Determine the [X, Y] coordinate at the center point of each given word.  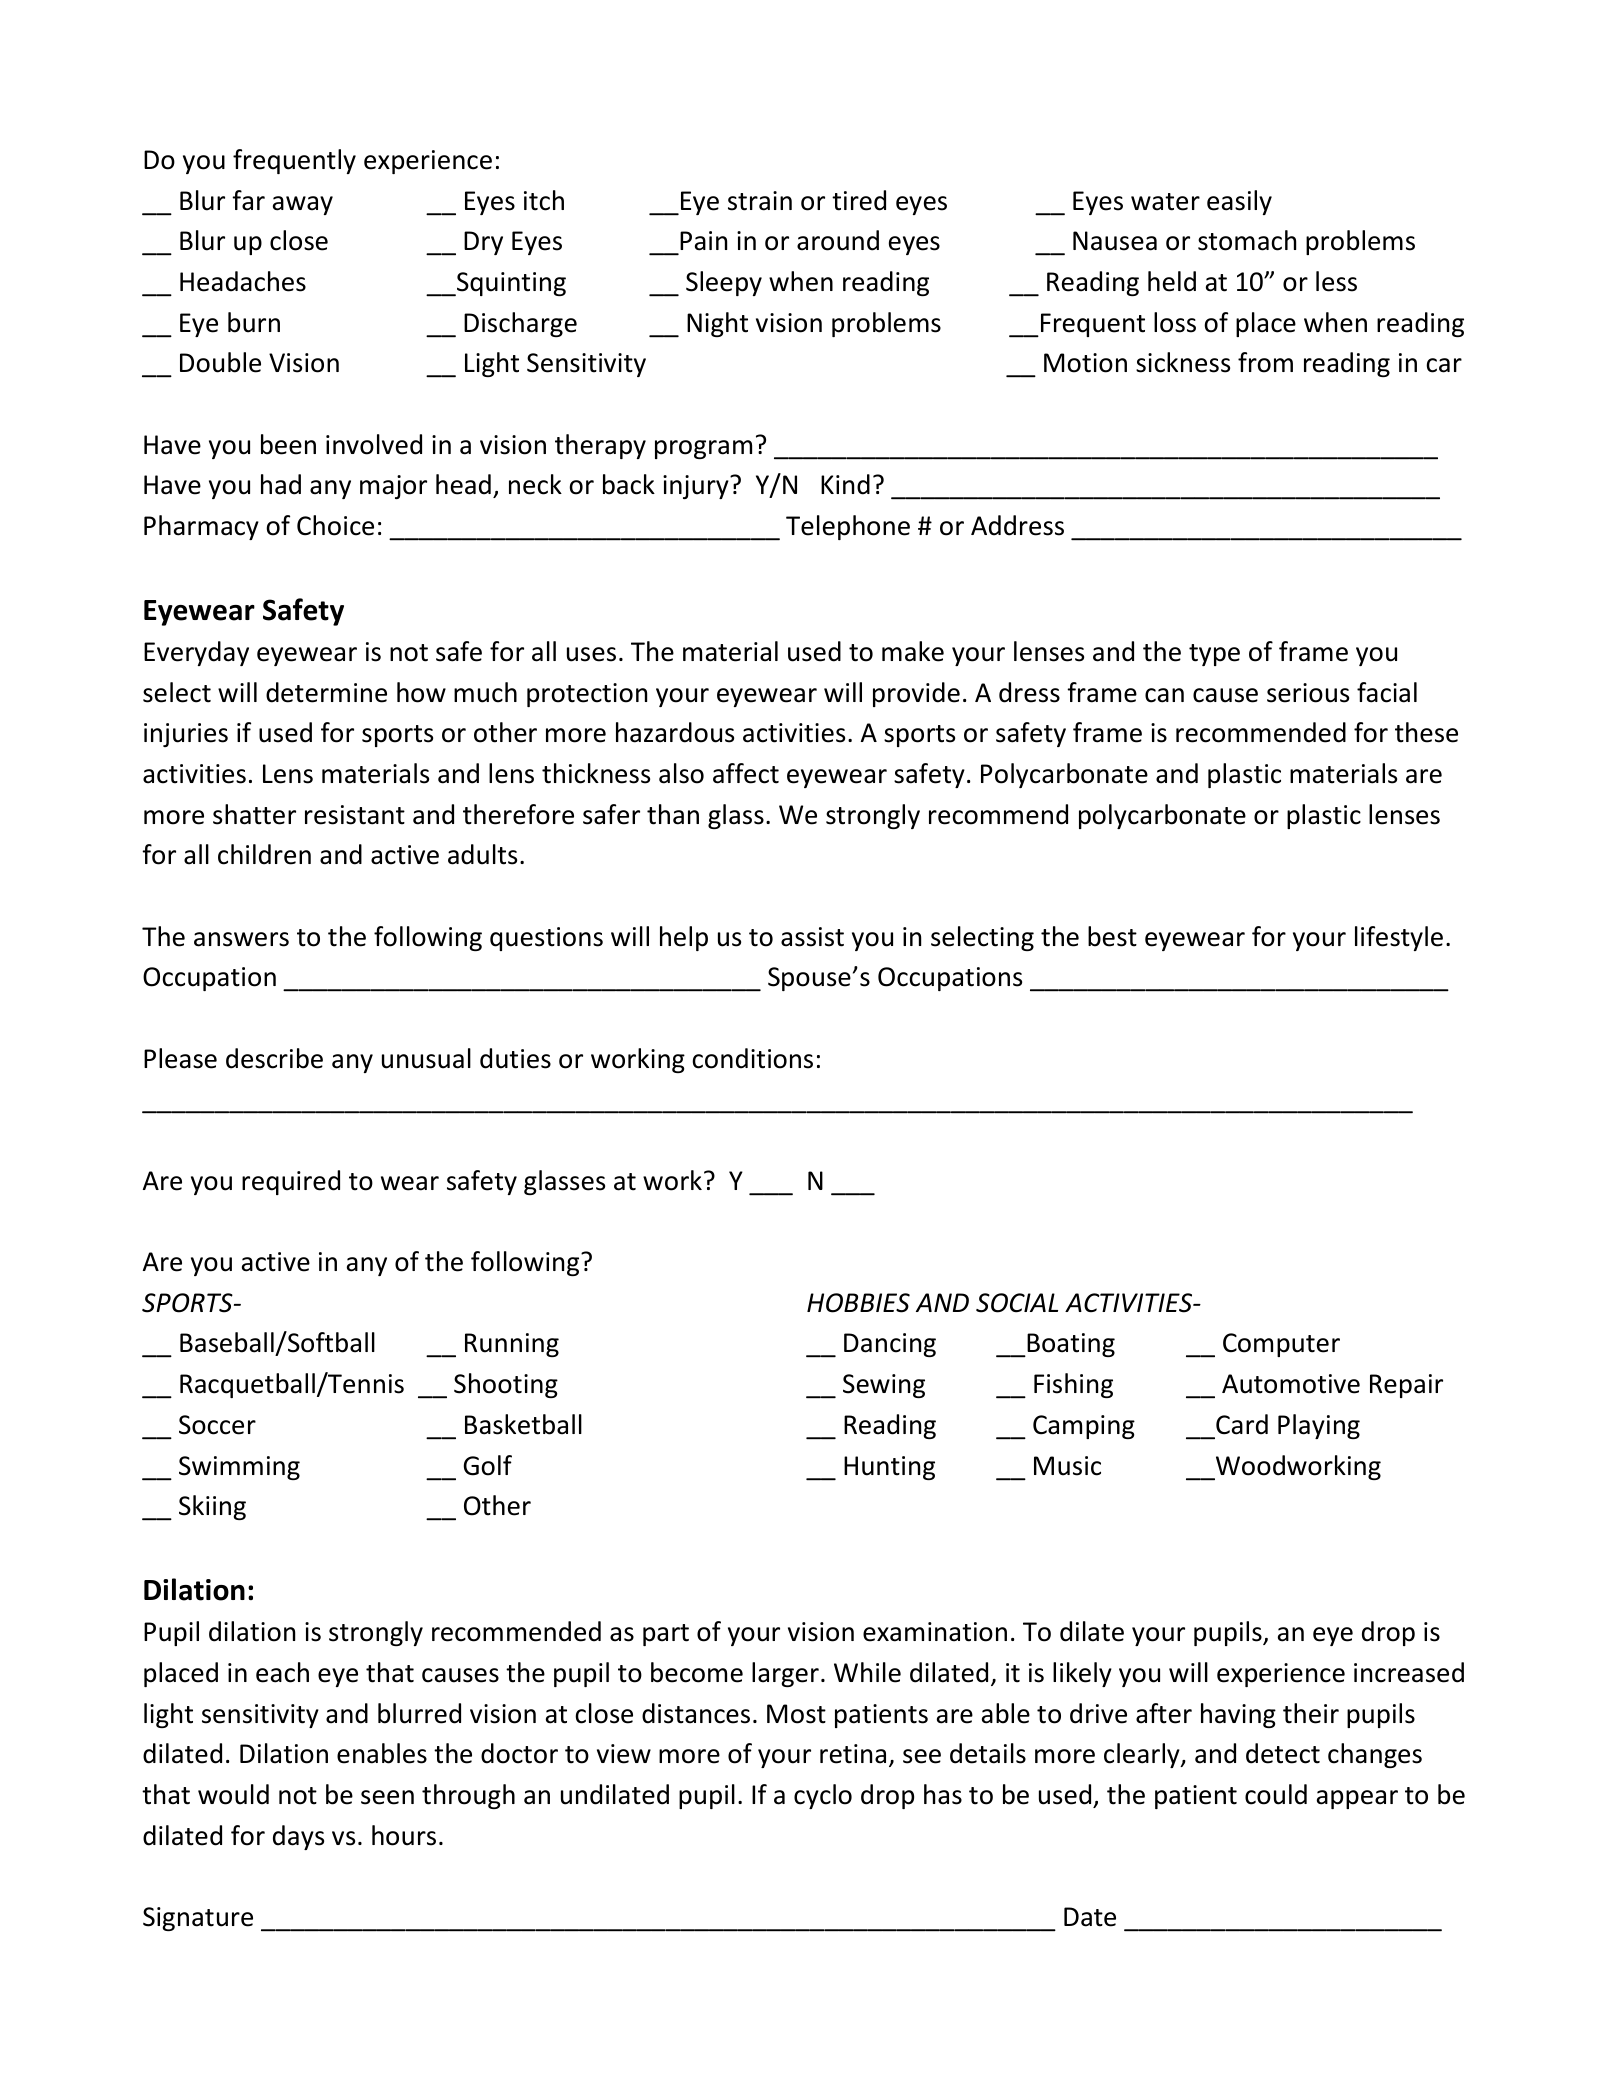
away [303, 205]
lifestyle [1399, 938]
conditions [752, 1058]
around [838, 240]
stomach [1247, 240]
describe [274, 1058]
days [298, 1837]
